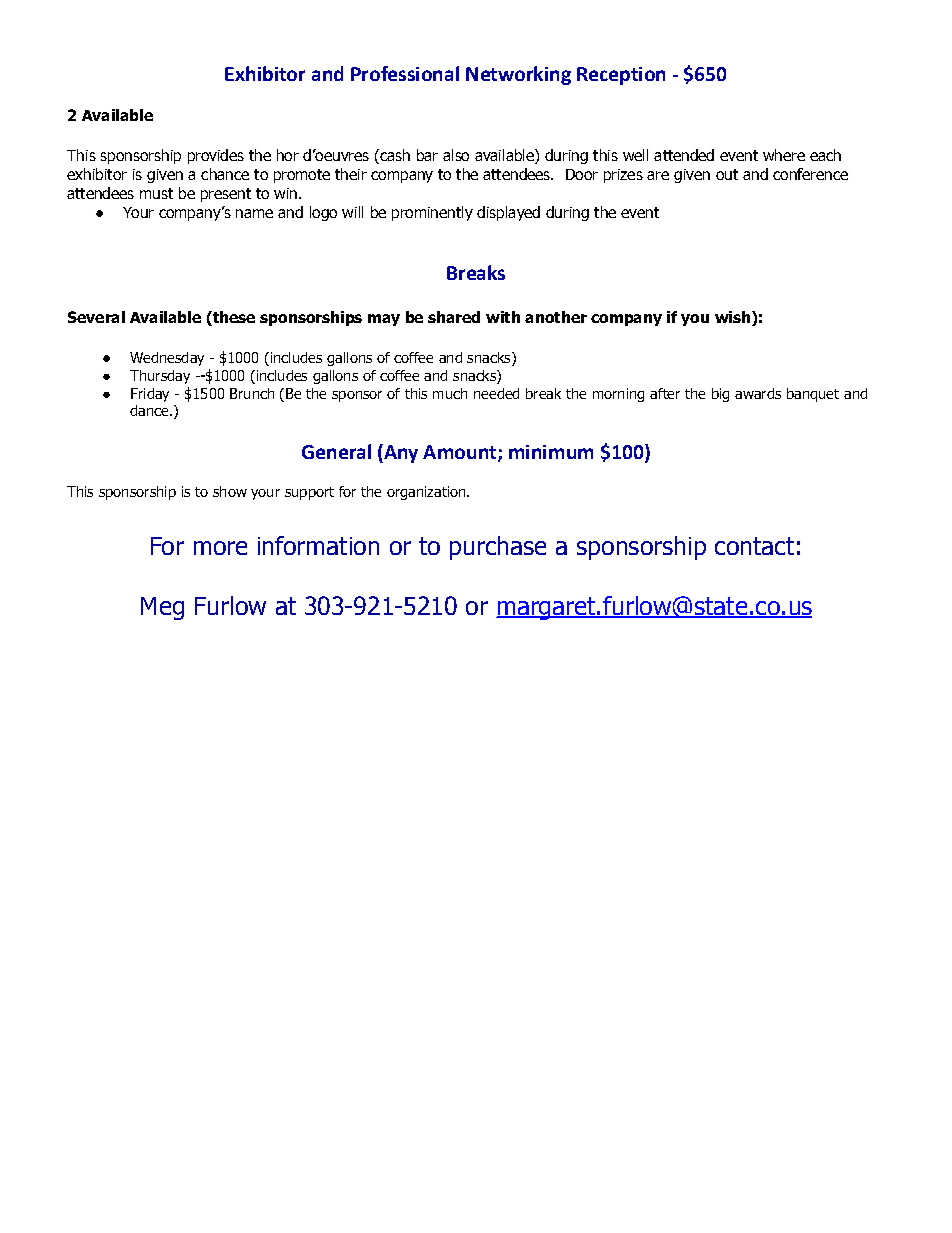 The image size is (952, 1233). What do you see at coordinates (734, 317) in the screenshot?
I see `wish` at bounding box center [734, 317].
